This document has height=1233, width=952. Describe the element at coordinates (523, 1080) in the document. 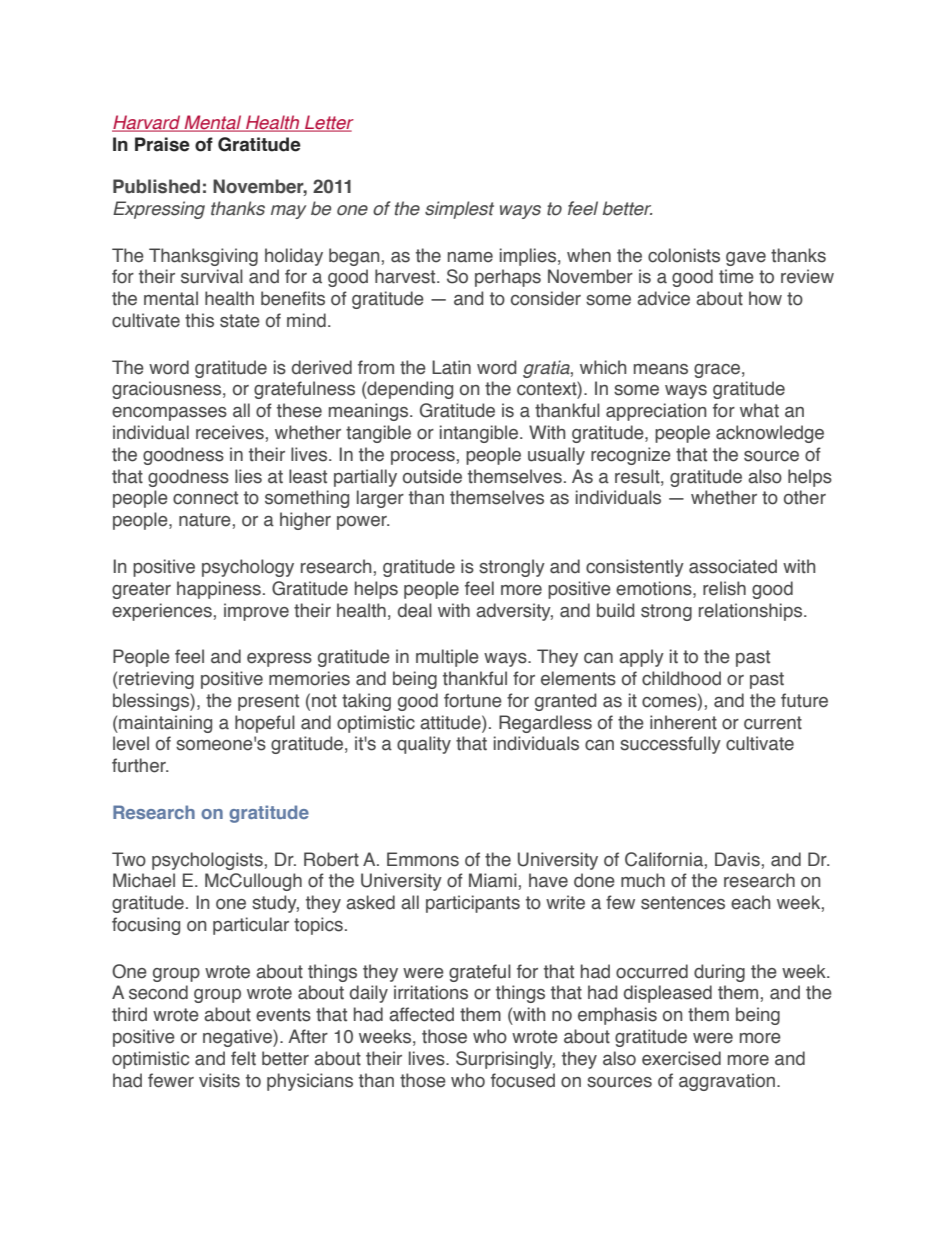

I see `focused` at that location.
